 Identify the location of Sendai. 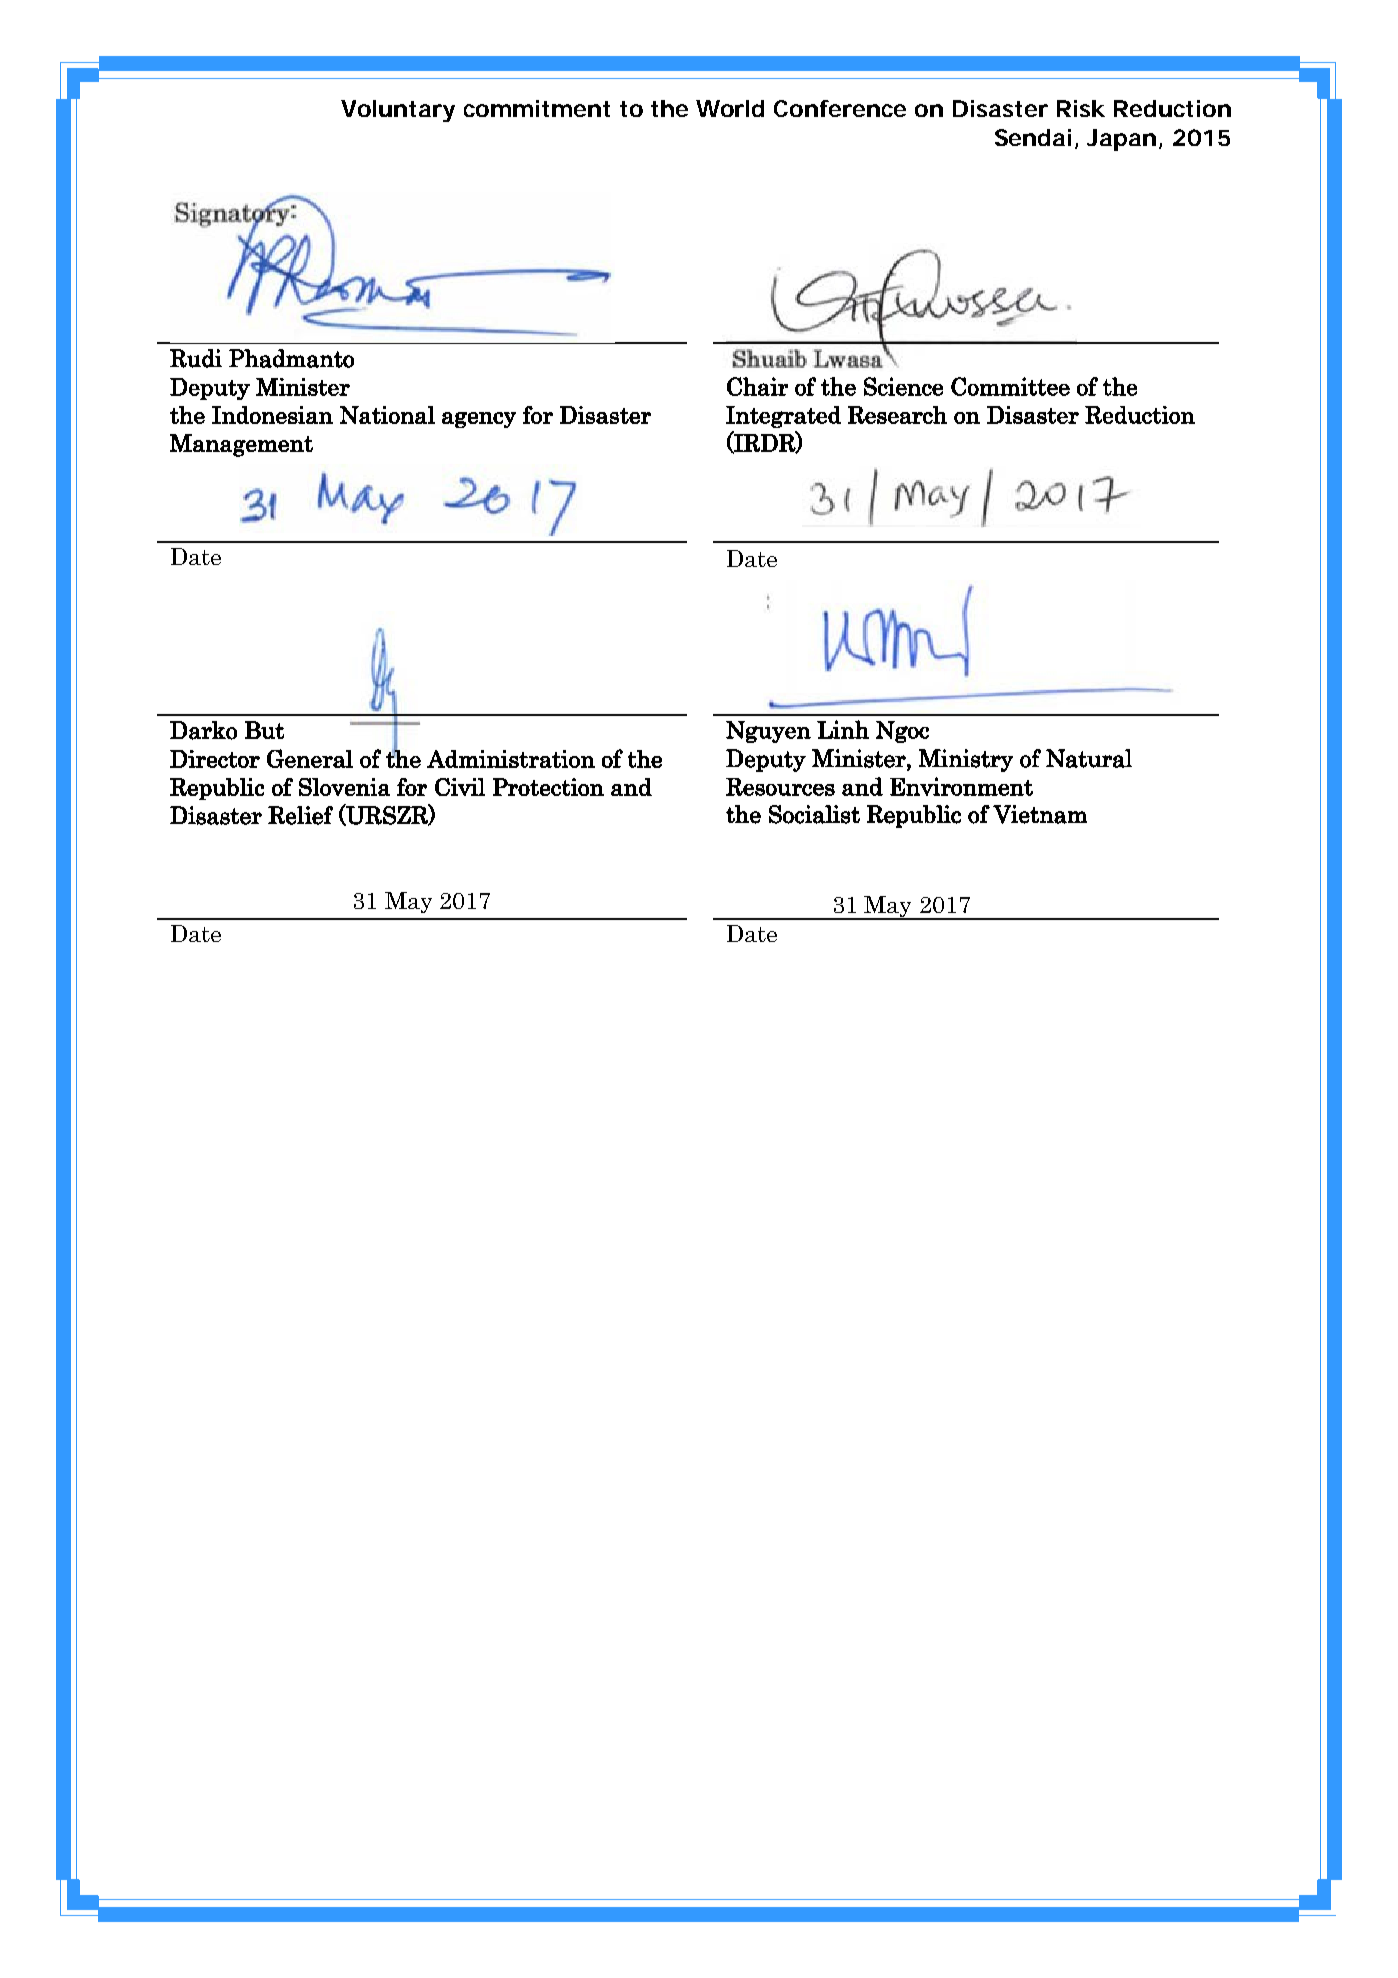
(1033, 137).
